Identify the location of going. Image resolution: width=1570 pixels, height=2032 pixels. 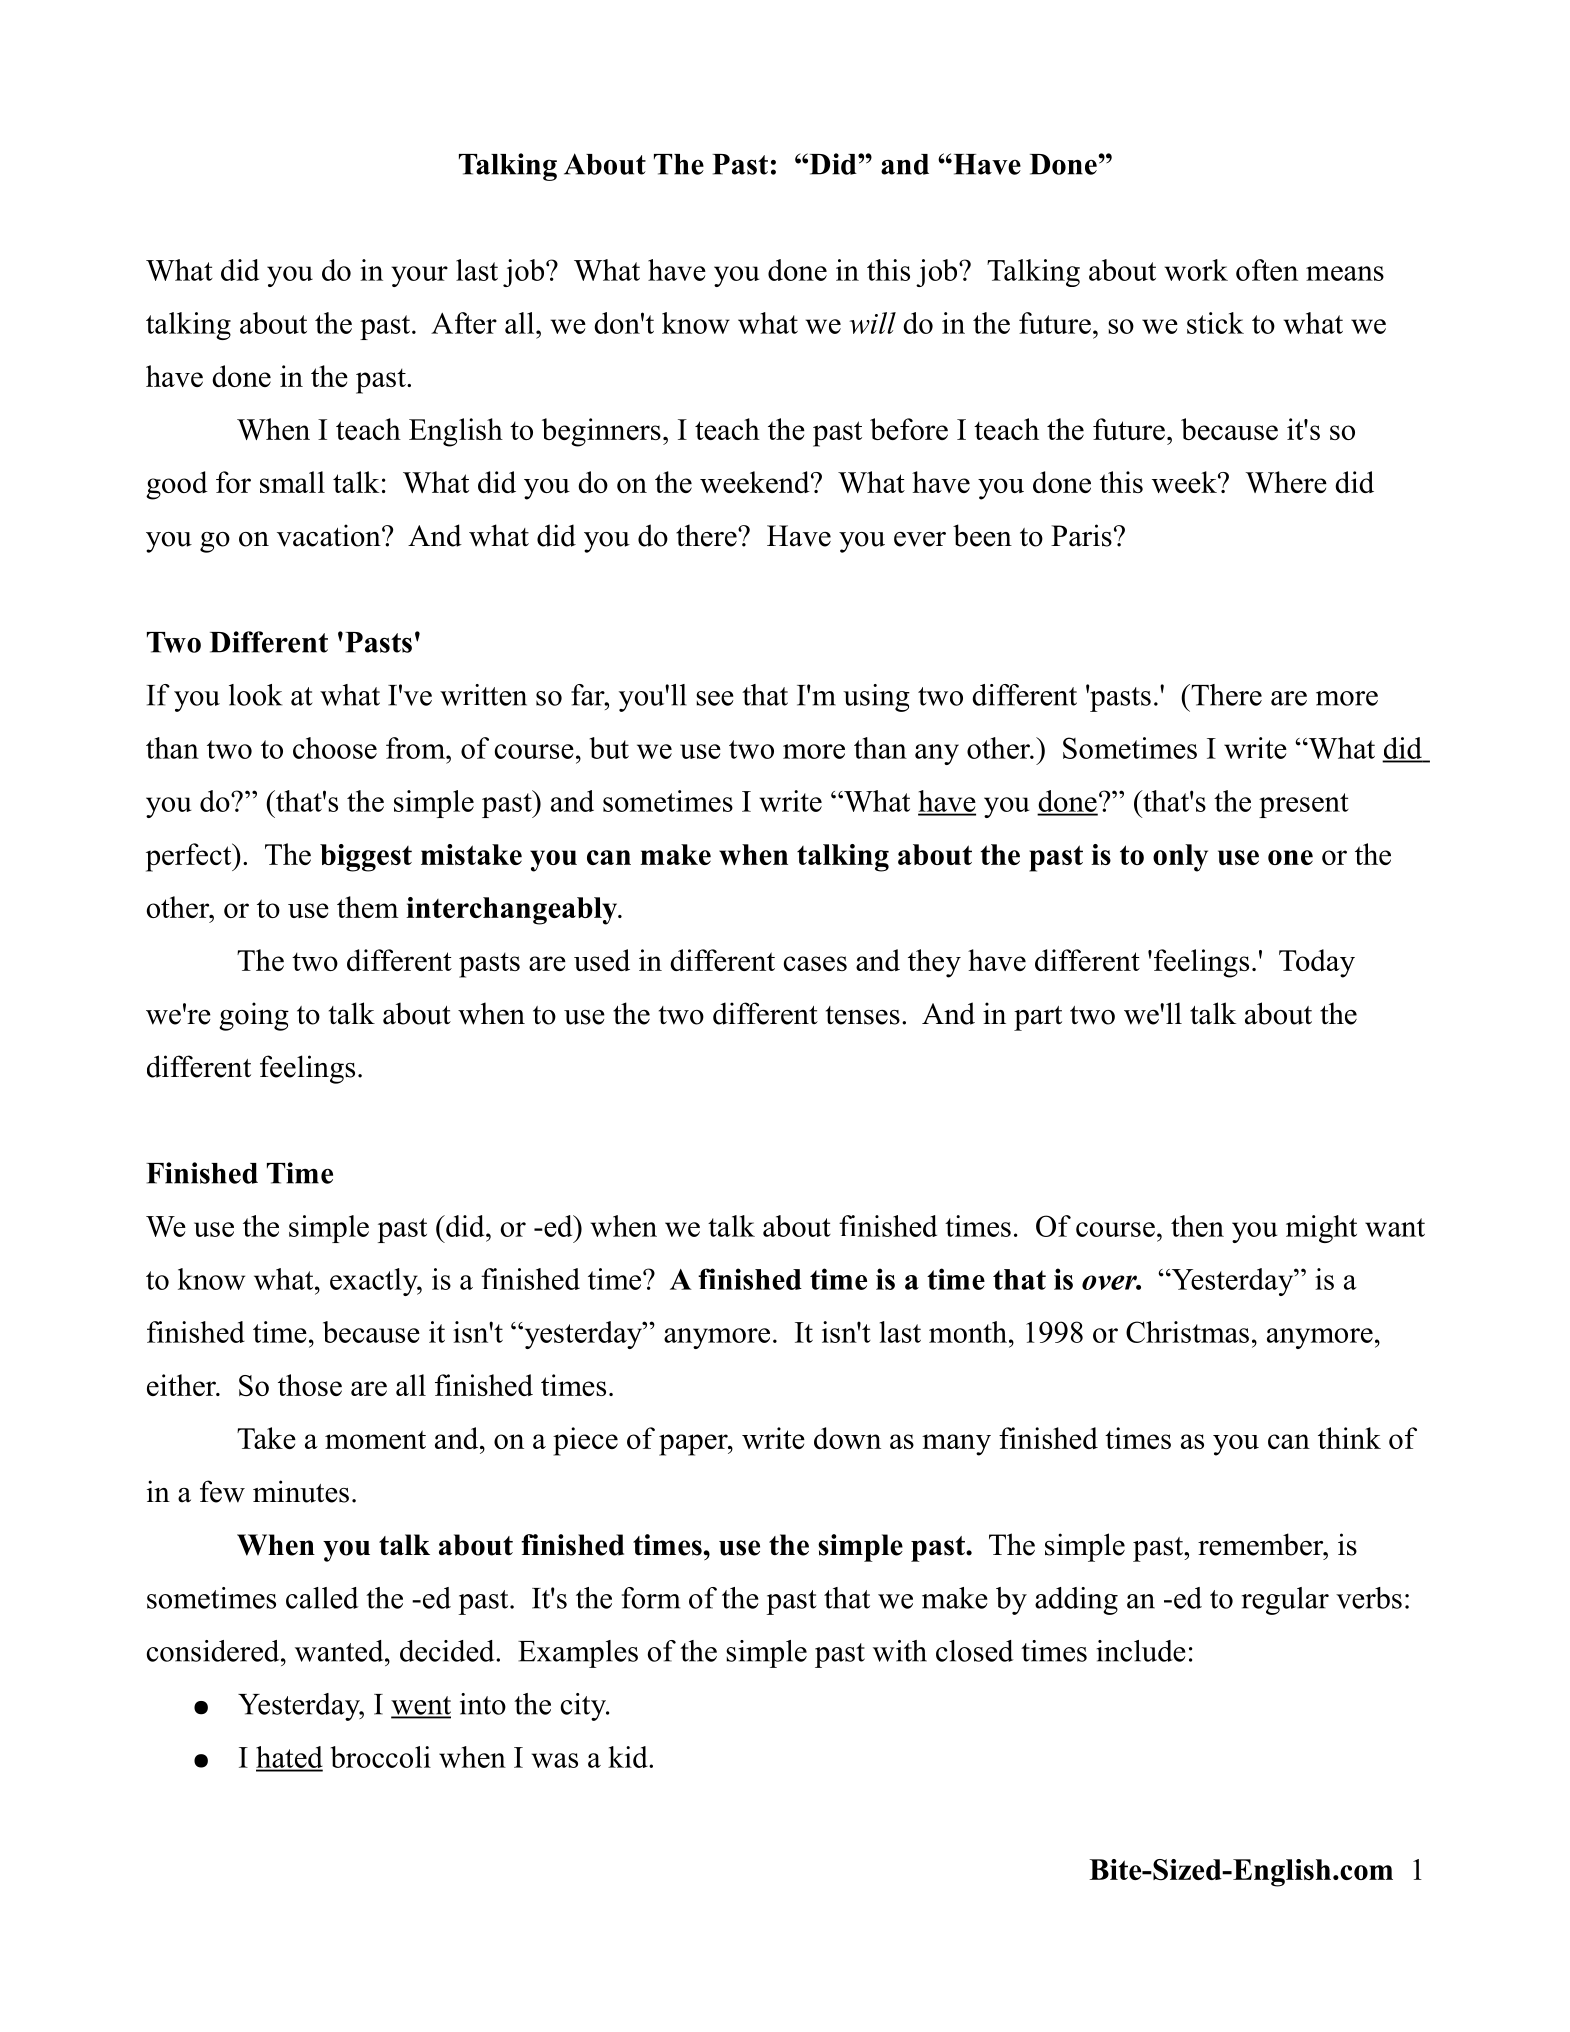
(254, 1016).
